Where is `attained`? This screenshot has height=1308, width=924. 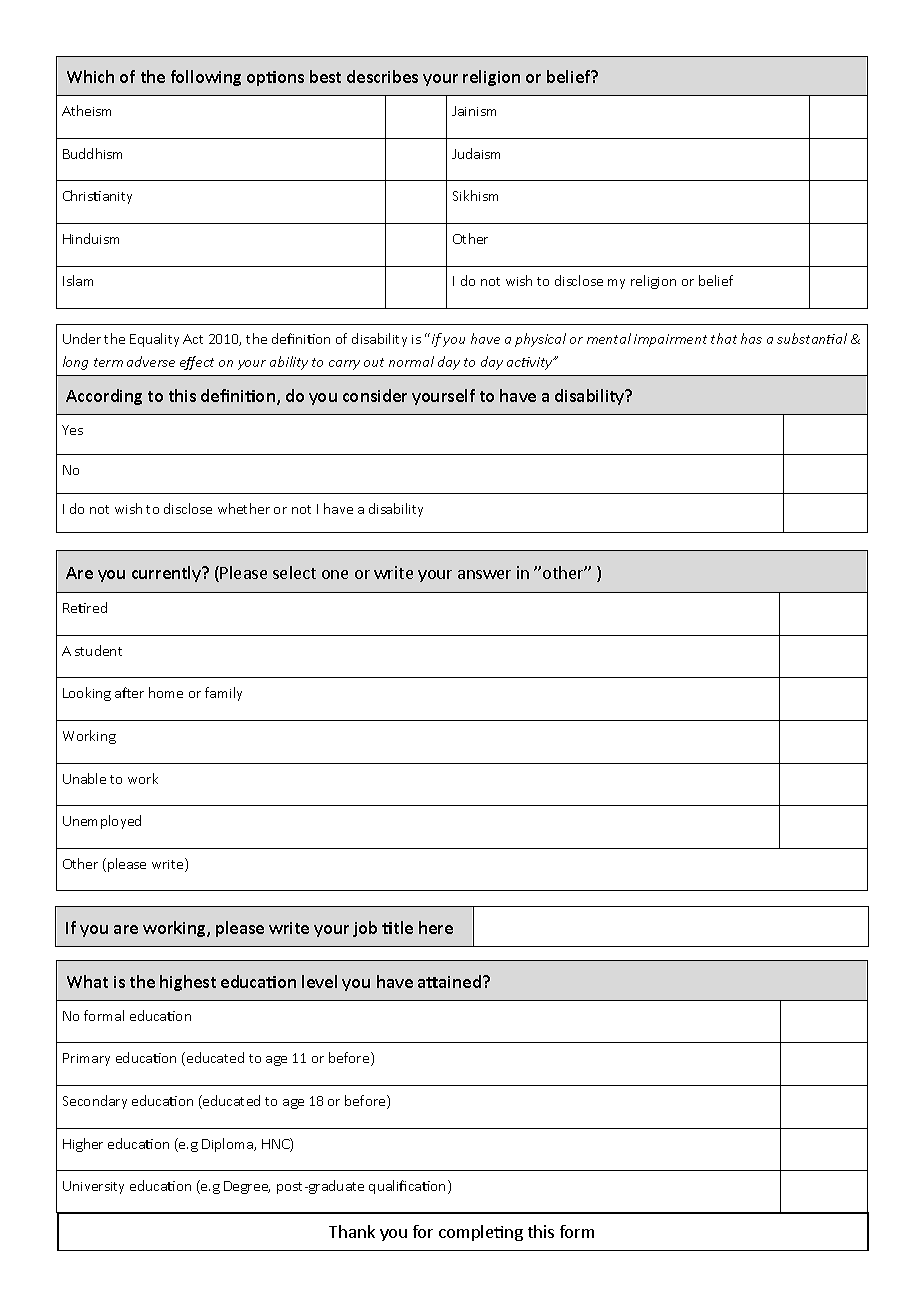
attained is located at coordinates (449, 981).
